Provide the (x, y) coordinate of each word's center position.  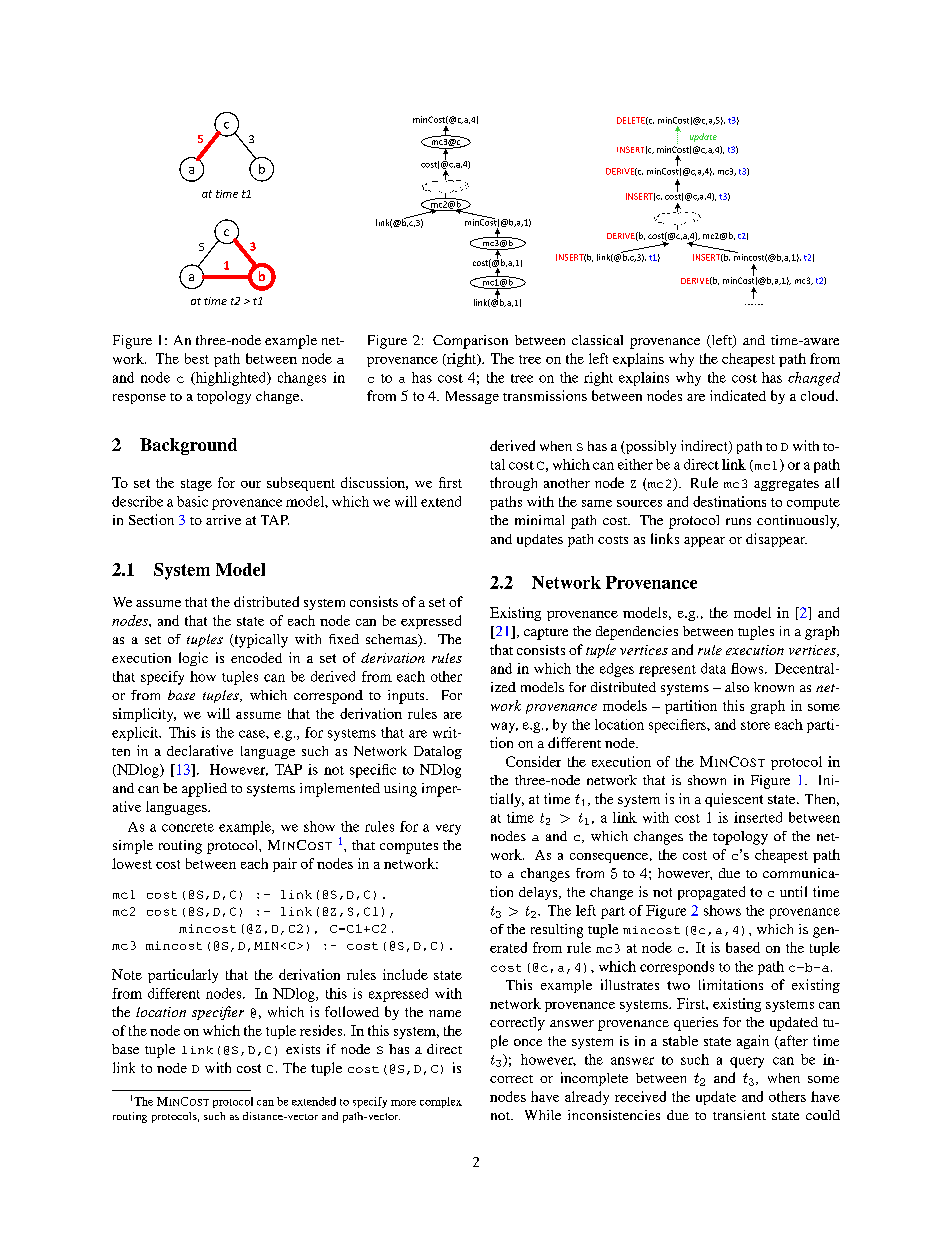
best (197, 358)
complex (441, 1102)
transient (739, 1115)
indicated (738, 395)
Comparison (470, 342)
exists (303, 1049)
